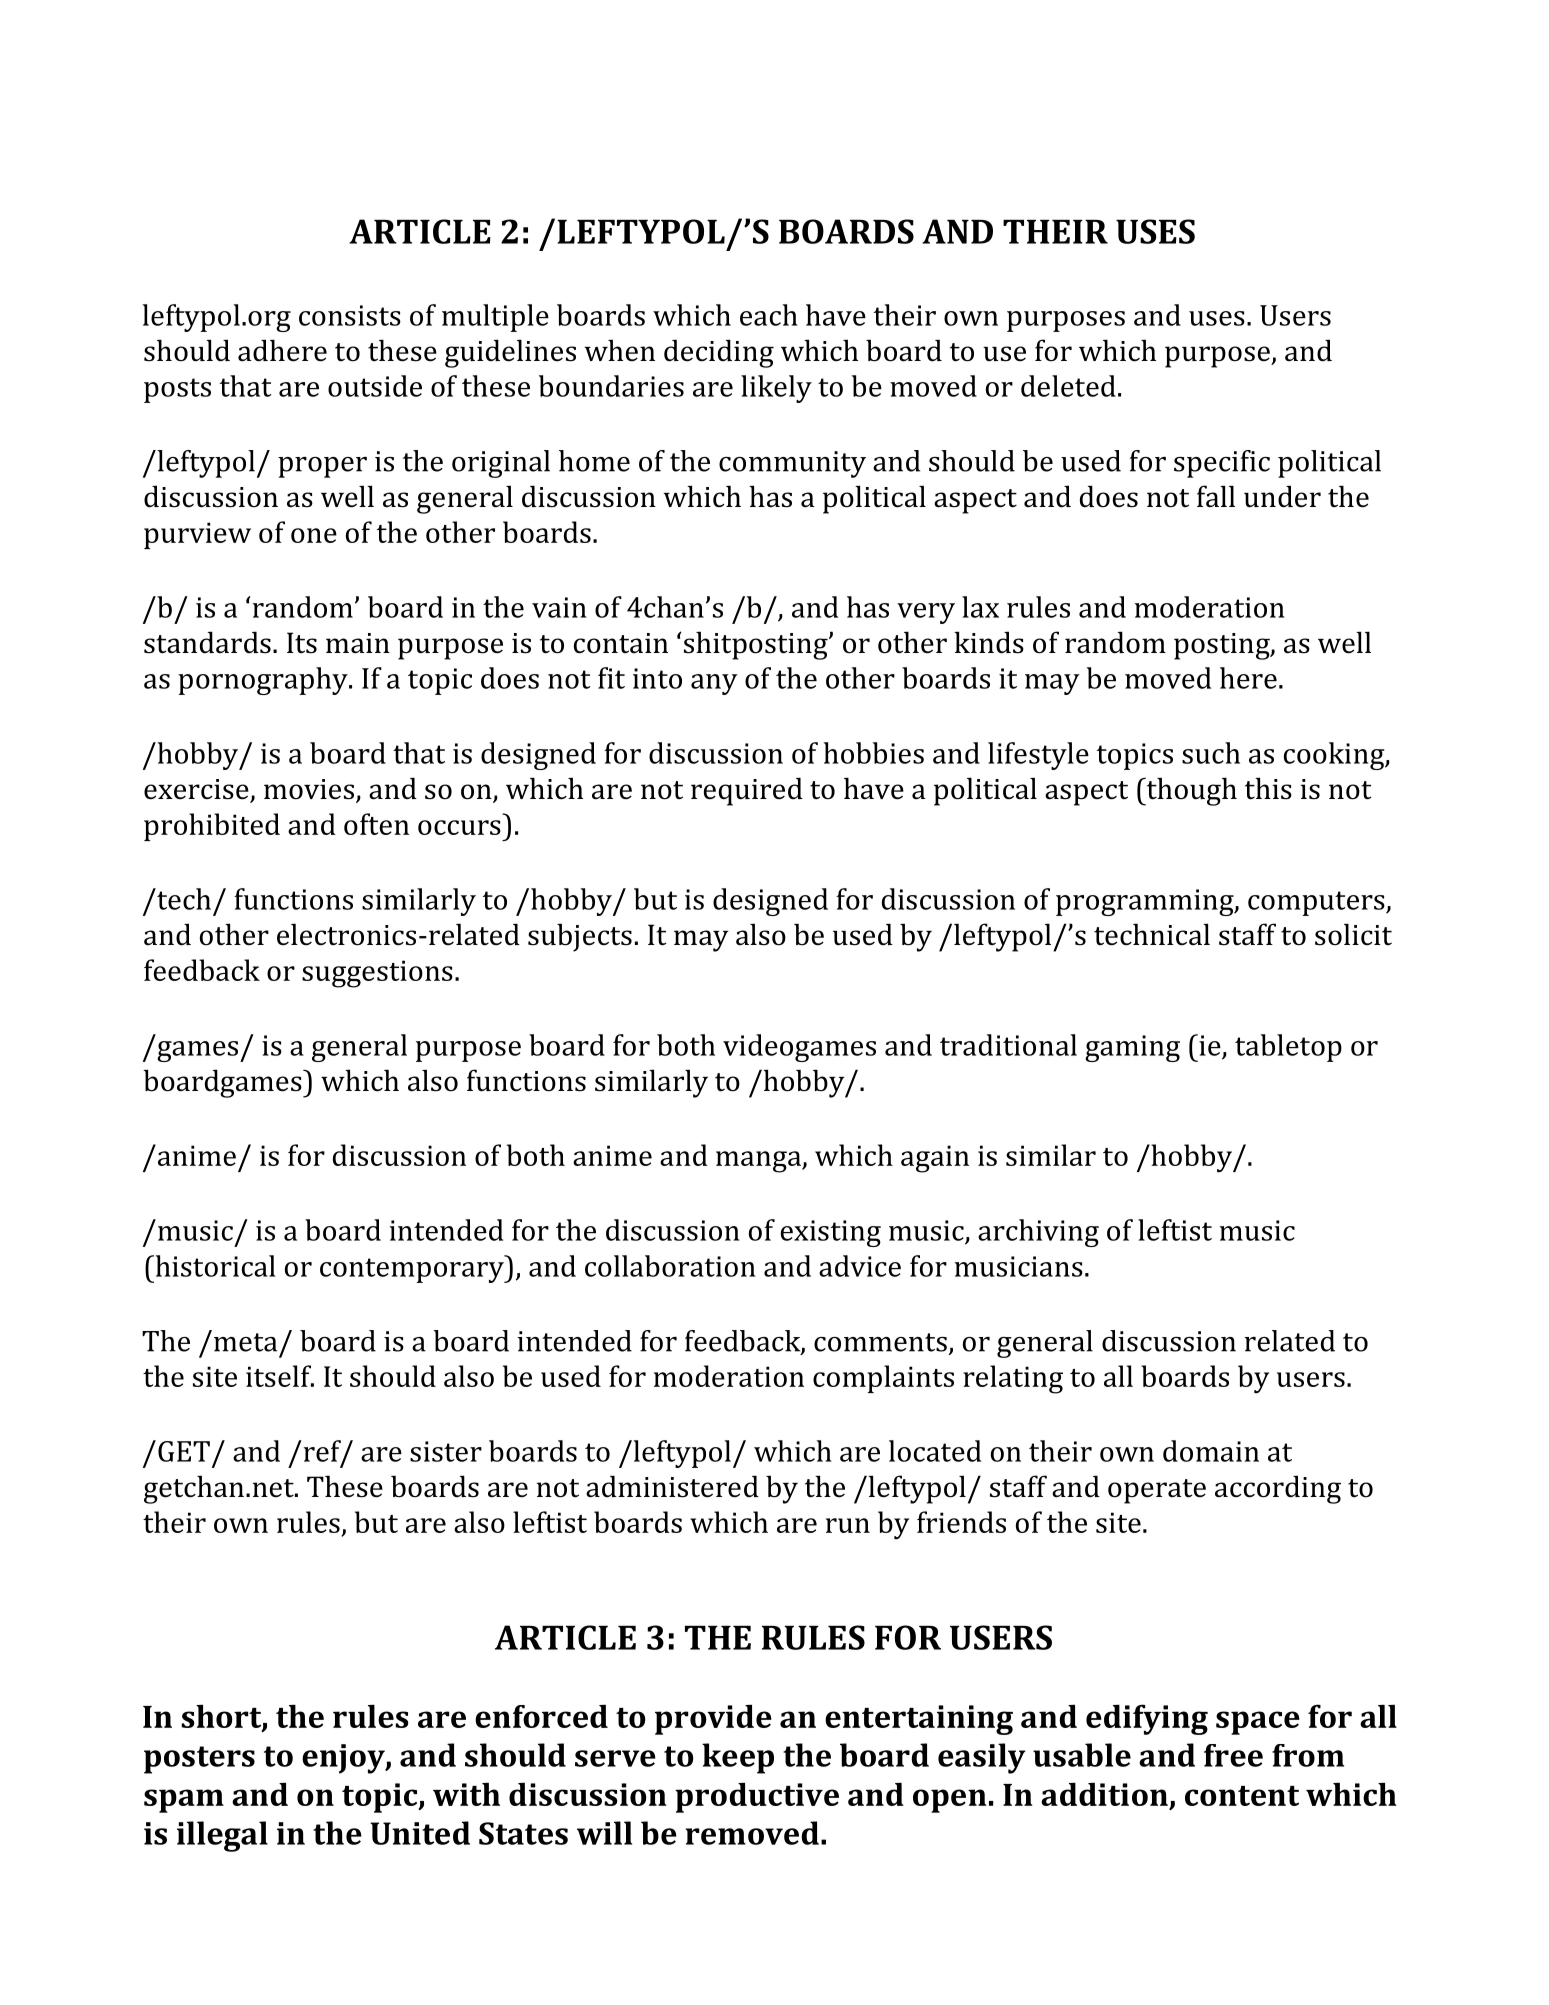 The image size is (1549, 2005). I want to click on enjoy, so click(344, 1759).
